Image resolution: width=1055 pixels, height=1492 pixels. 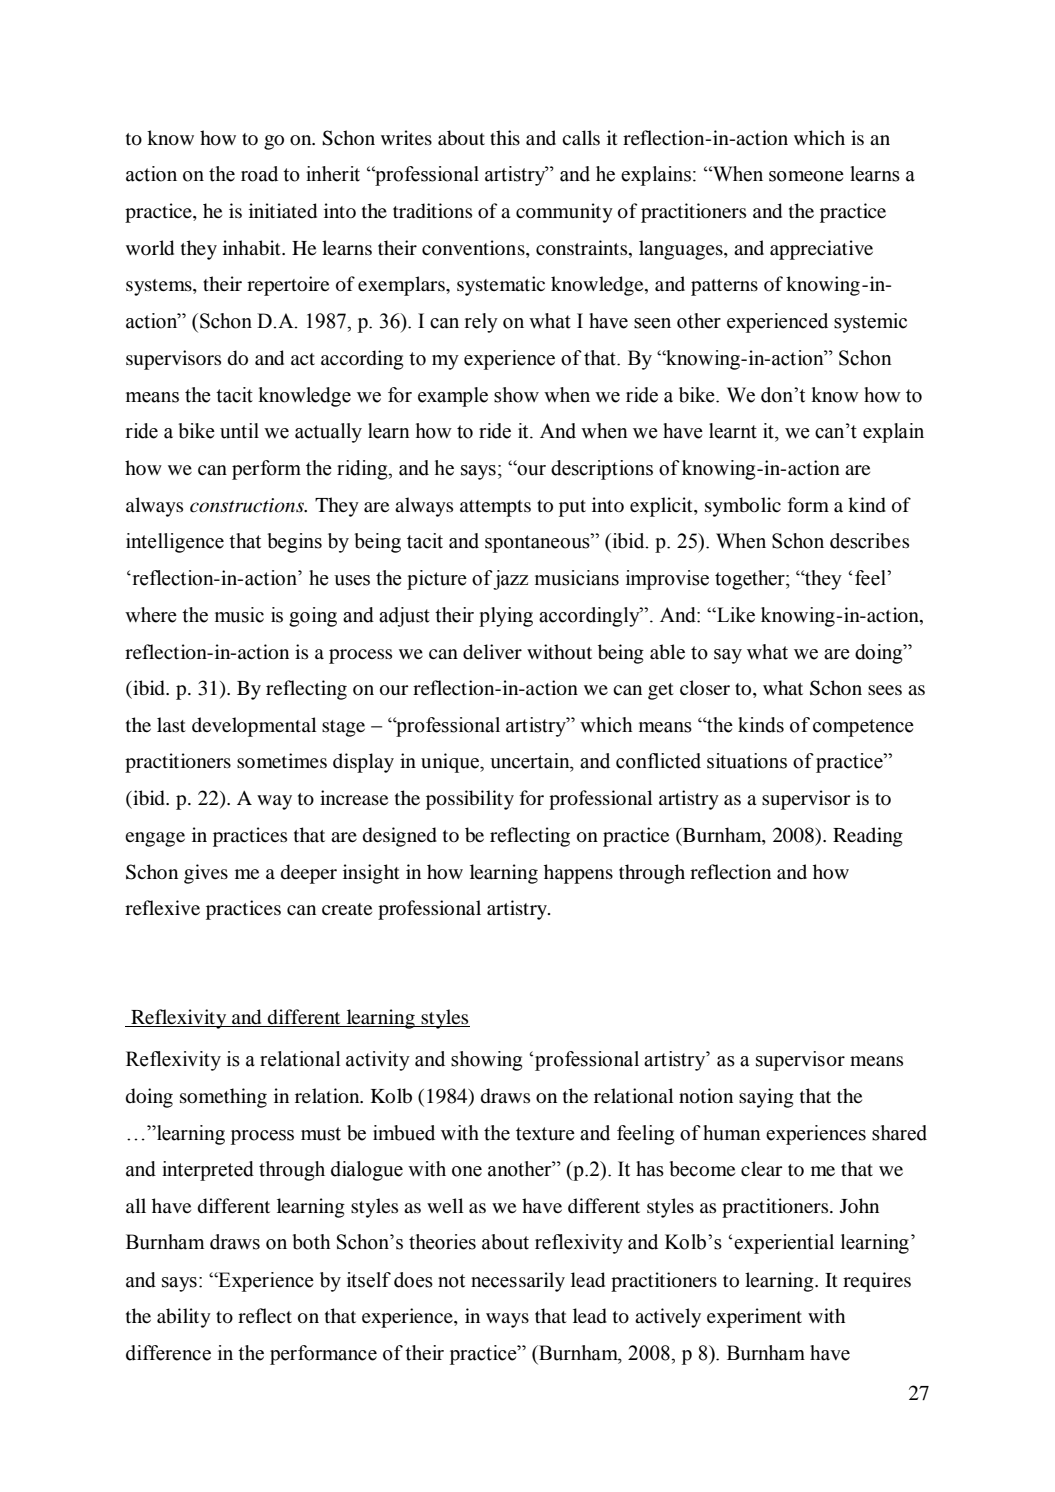 I want to click on road, so click(x=259, y=174).
